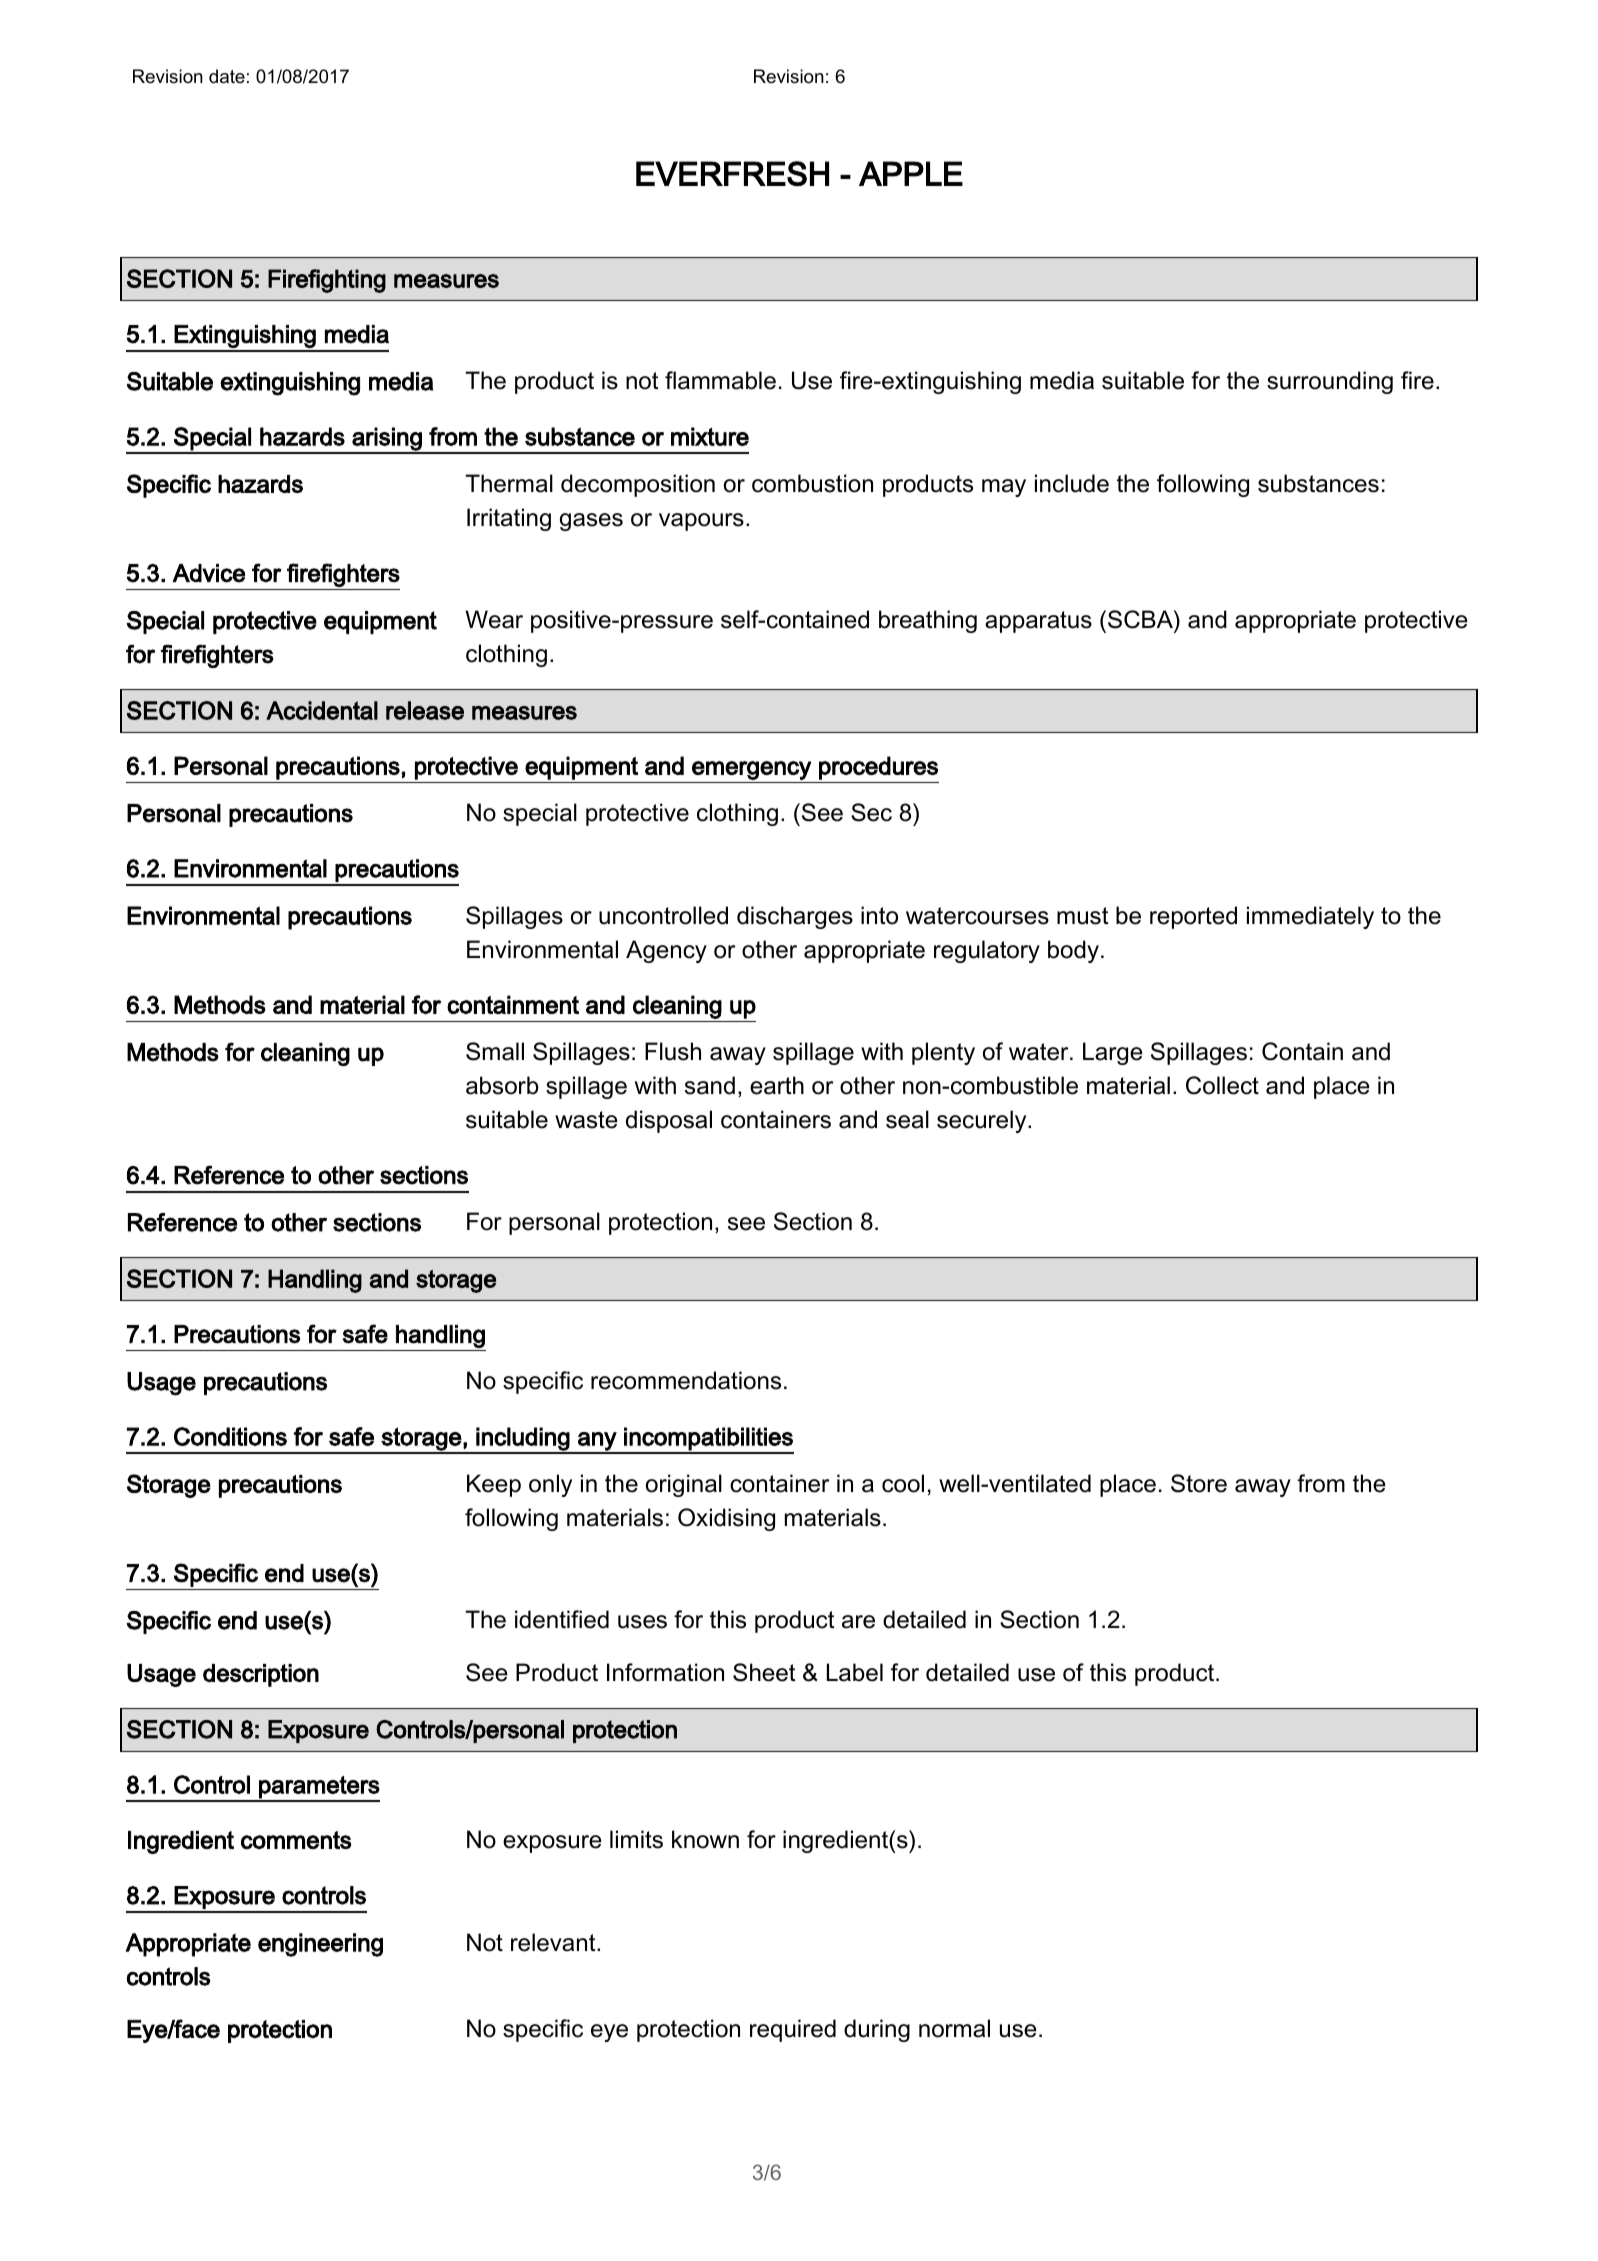  I want to click on engineering, so click(320, 1945).
